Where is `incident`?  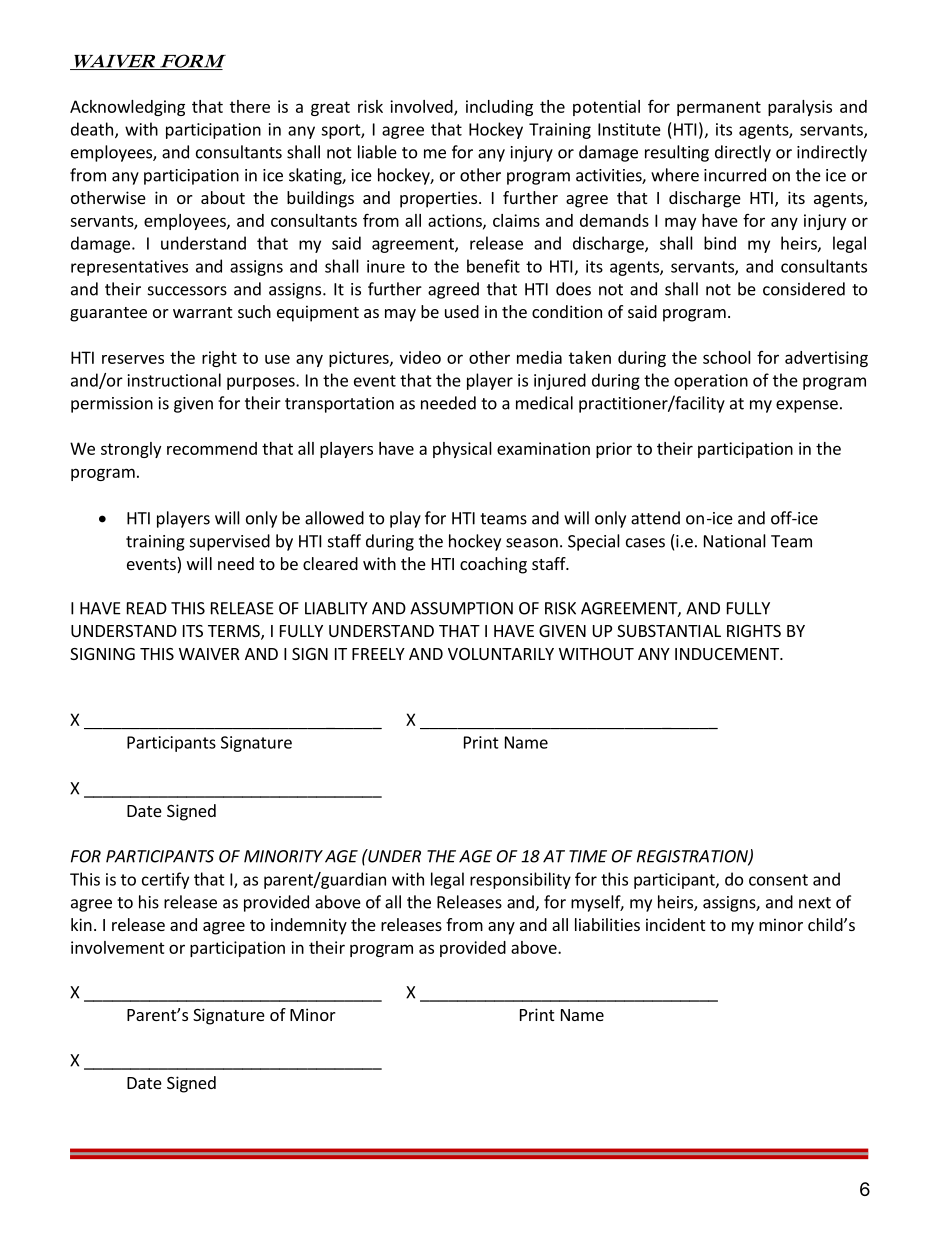
incident is located at coordinates (675, 924).
